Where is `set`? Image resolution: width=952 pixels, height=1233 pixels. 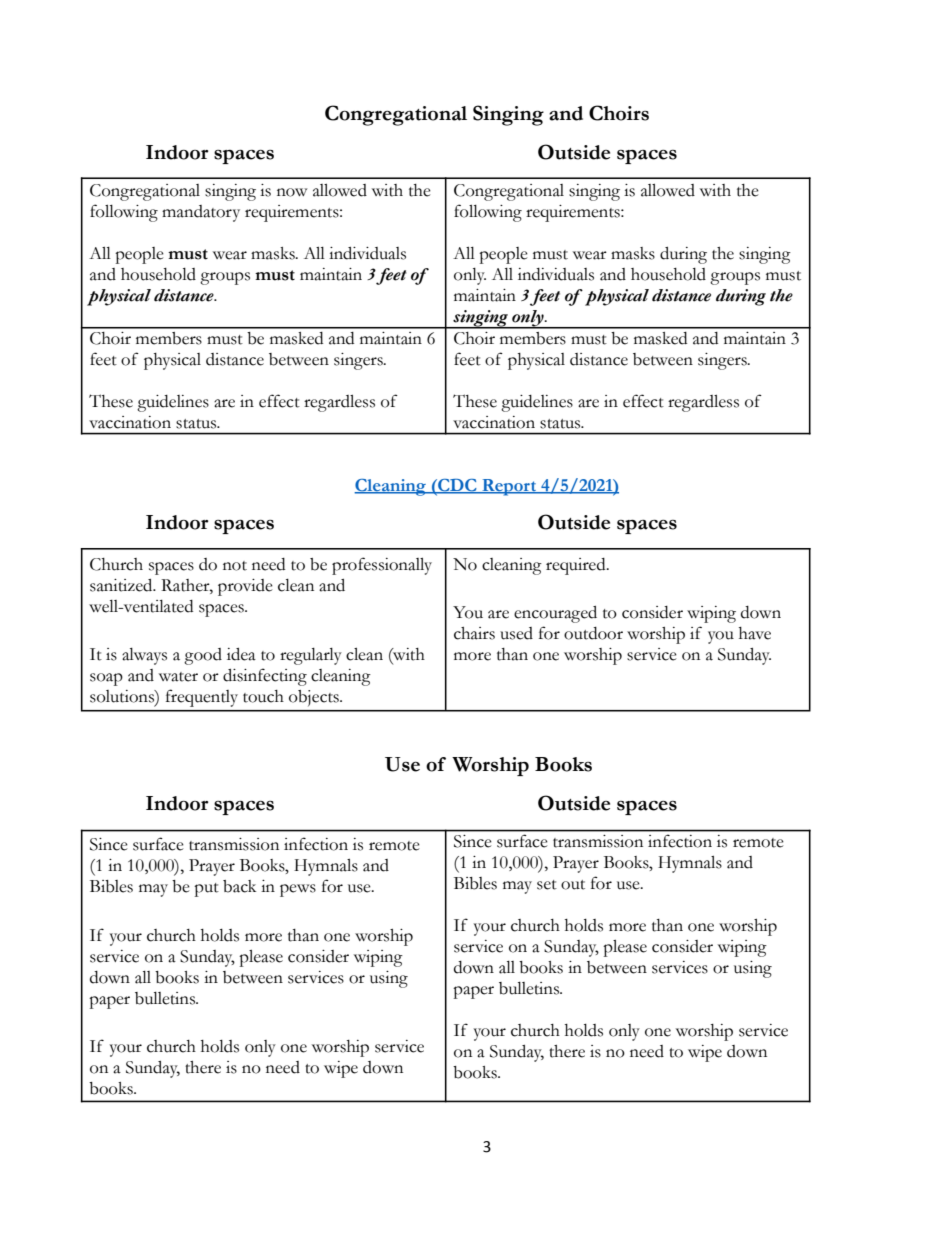 set is located at coordinates (547, 885).
